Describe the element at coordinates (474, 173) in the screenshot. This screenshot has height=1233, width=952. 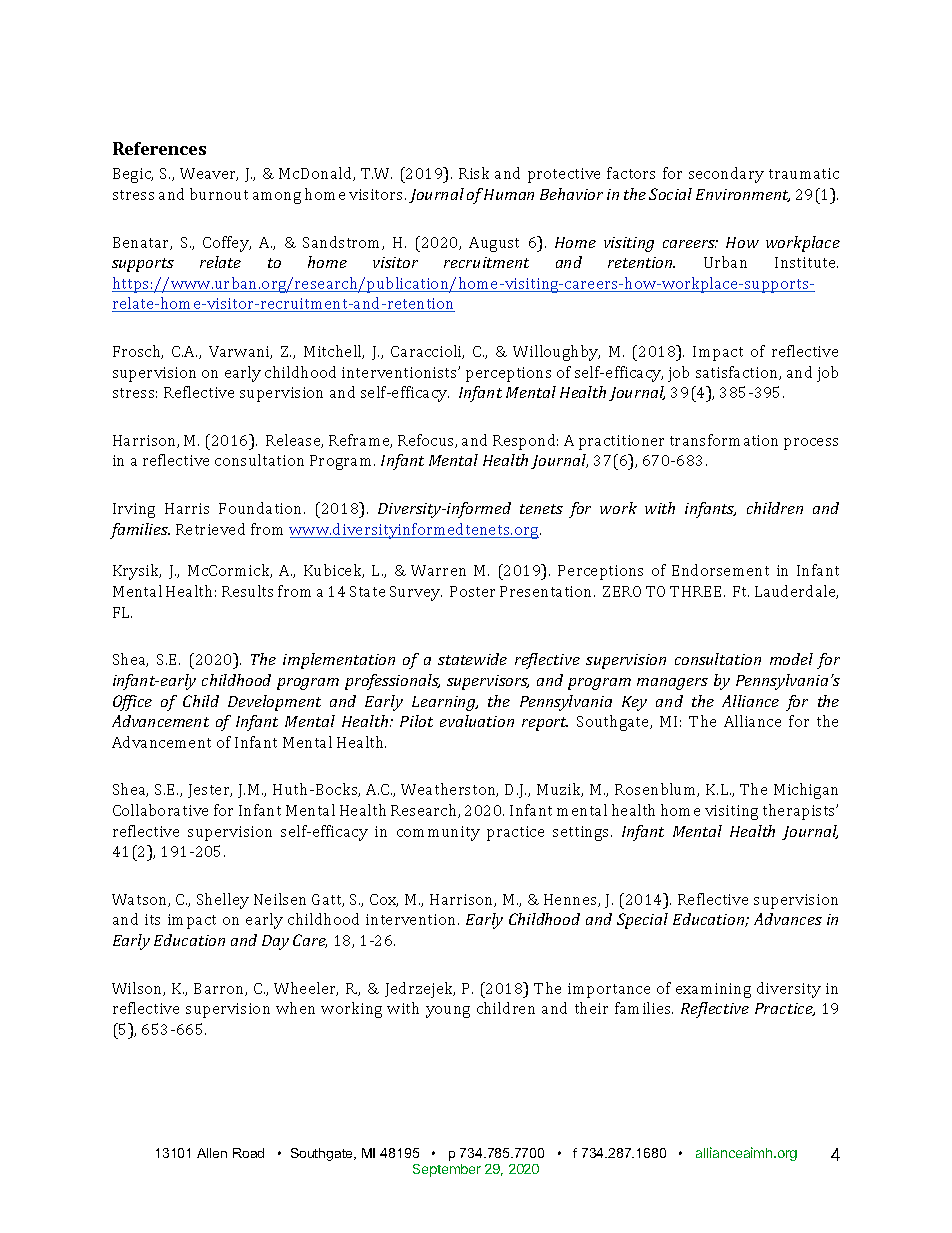
I see `Risk` at that location.
